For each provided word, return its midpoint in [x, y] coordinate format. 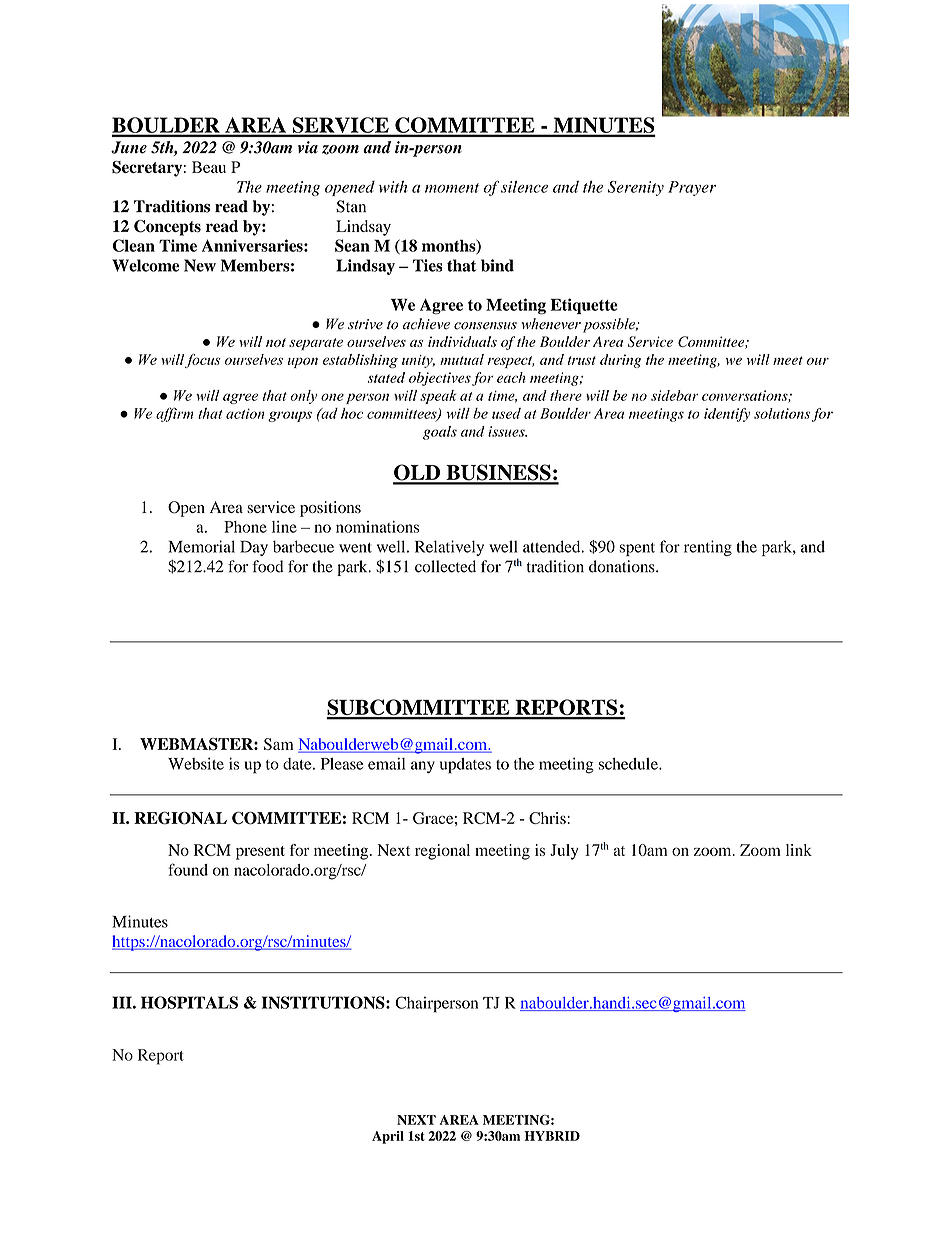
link [799, 850]
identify [727, 415]
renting [708, 548]
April [388, 1137]
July [564, 852]
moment [452, 188]
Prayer [692, 188]
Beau [209, 167]
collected [445, 566]
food [267, 566]
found [188, 869]
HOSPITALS [189, 1002]
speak [438, 397]
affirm [174, 414]
